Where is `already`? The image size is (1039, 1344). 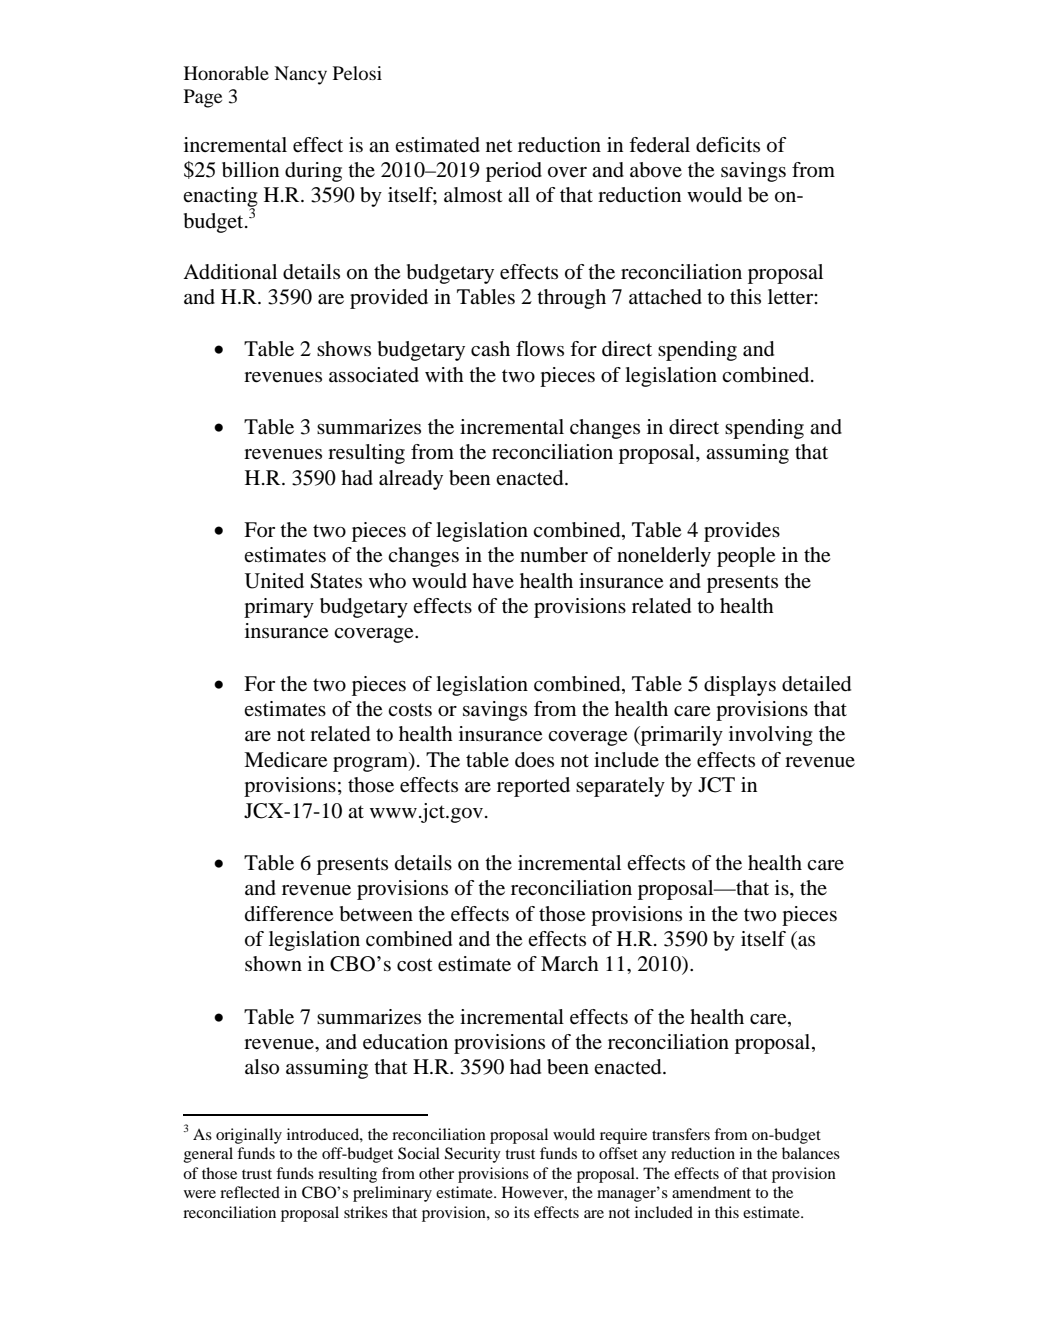
already is located at coordinates (411, 480).
